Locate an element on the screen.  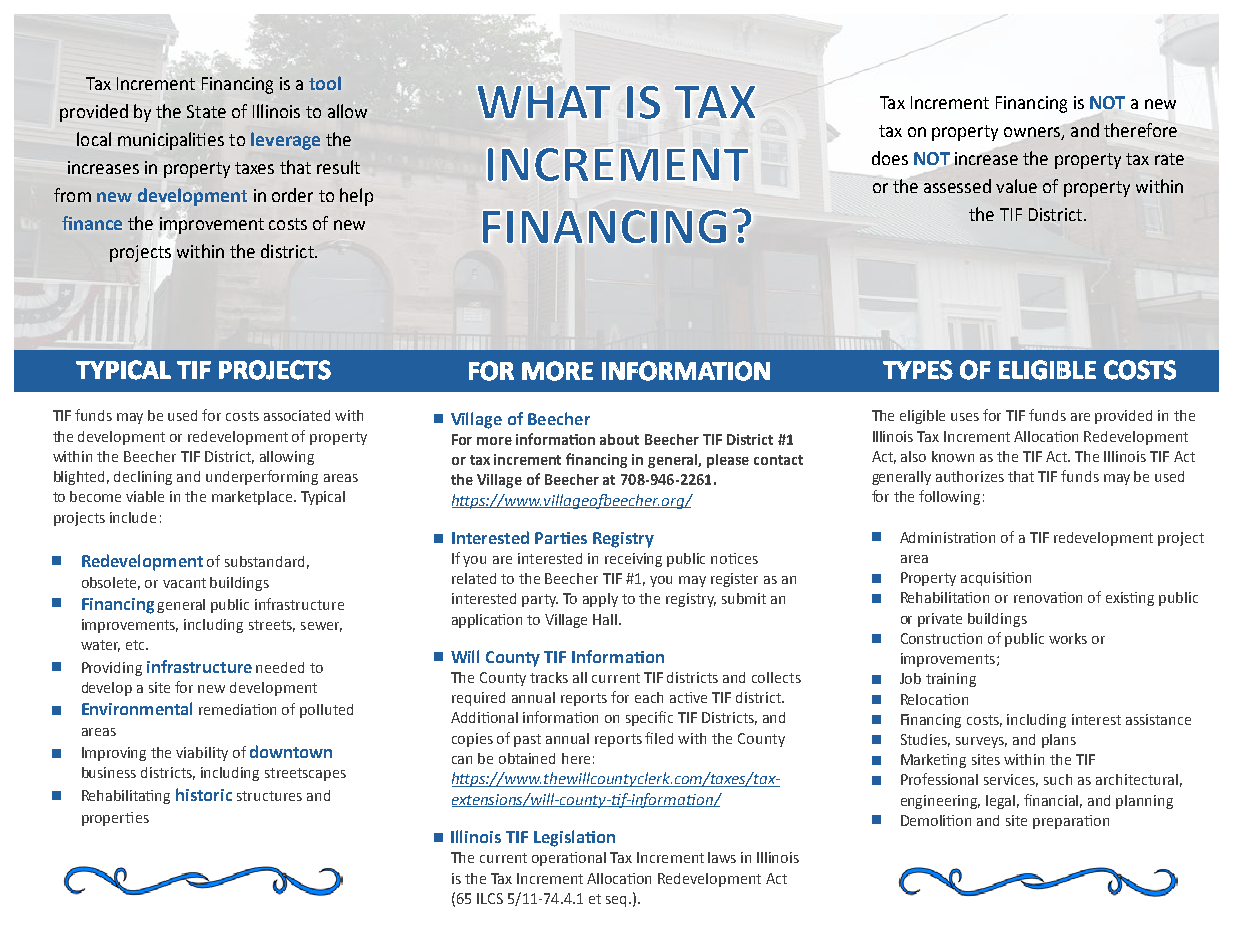
properties is located at coordinates (115, 819).
